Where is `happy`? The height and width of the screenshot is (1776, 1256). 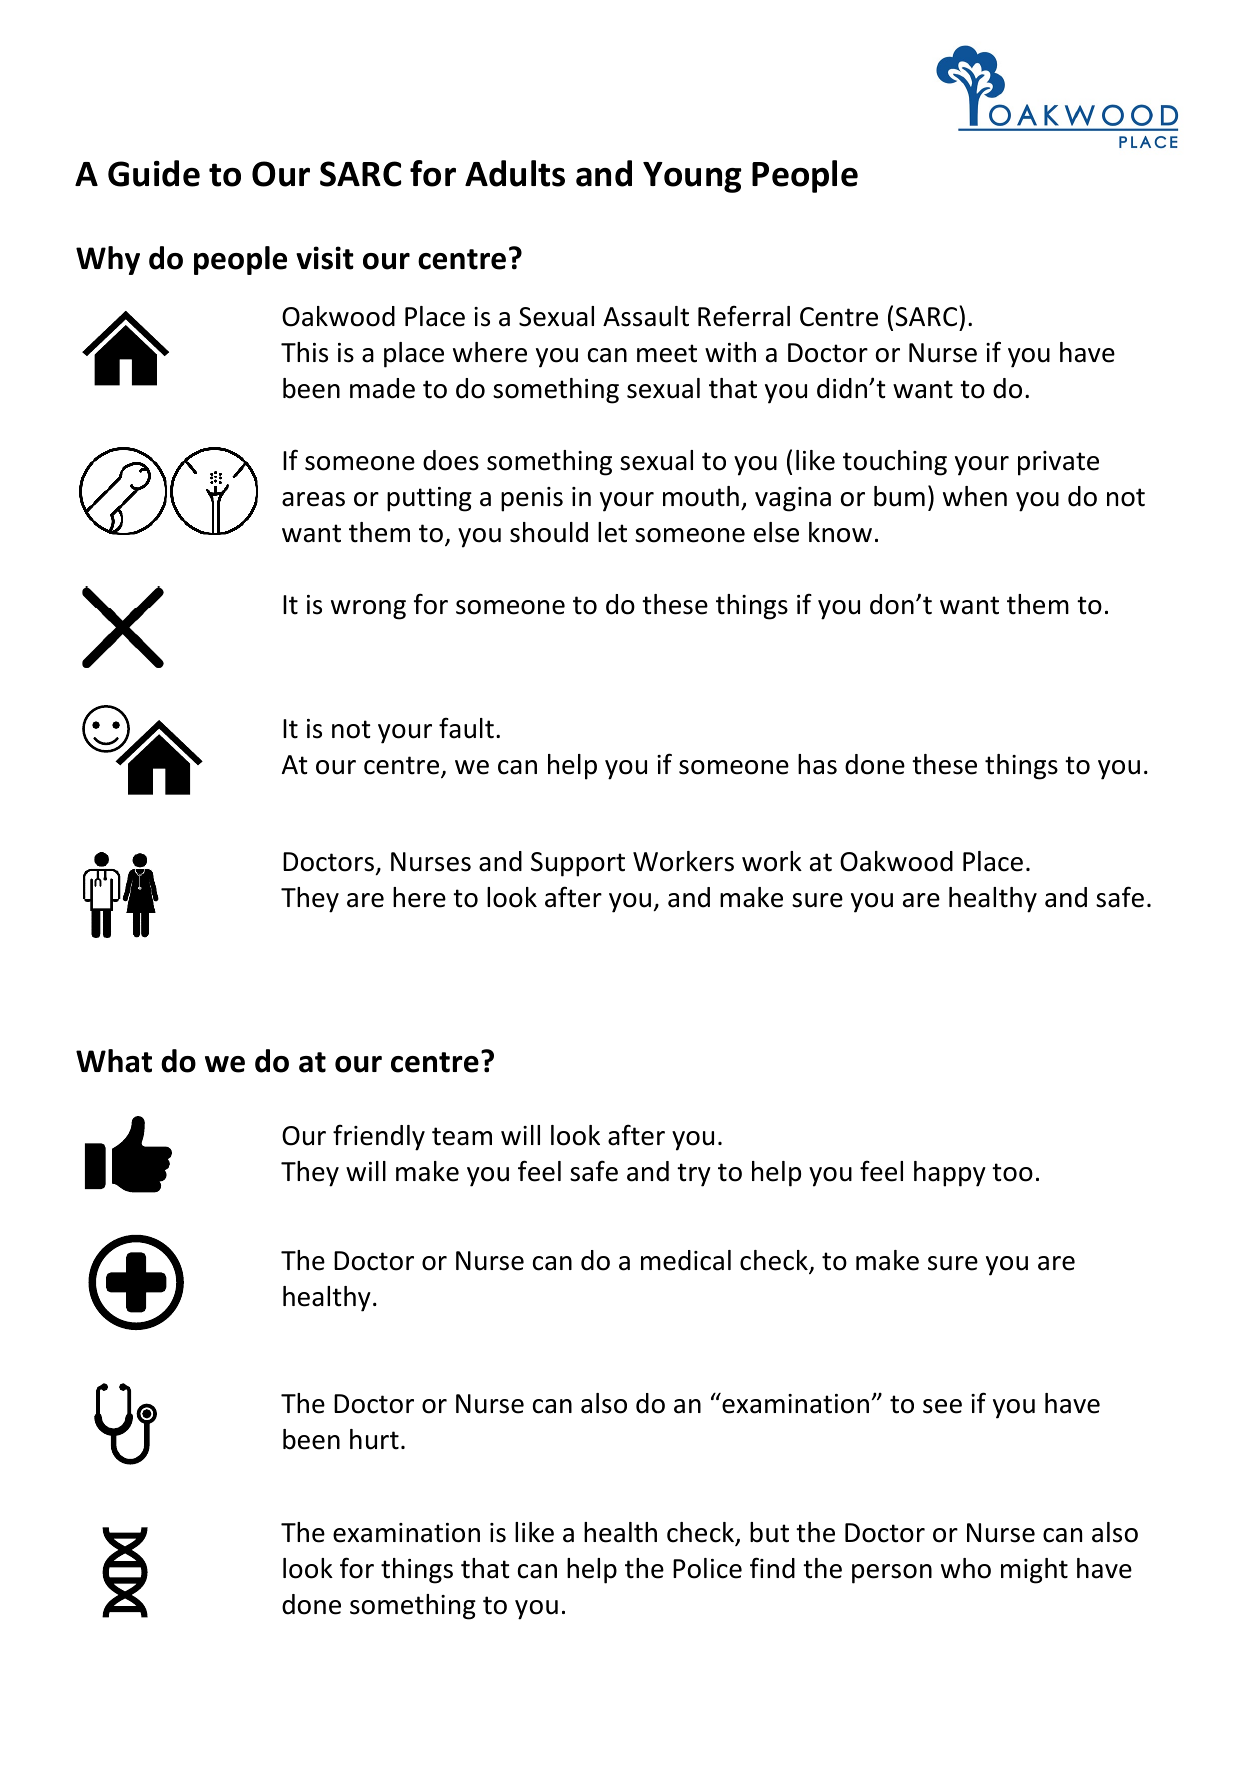
happy is located at coordinates (950, 1174).
